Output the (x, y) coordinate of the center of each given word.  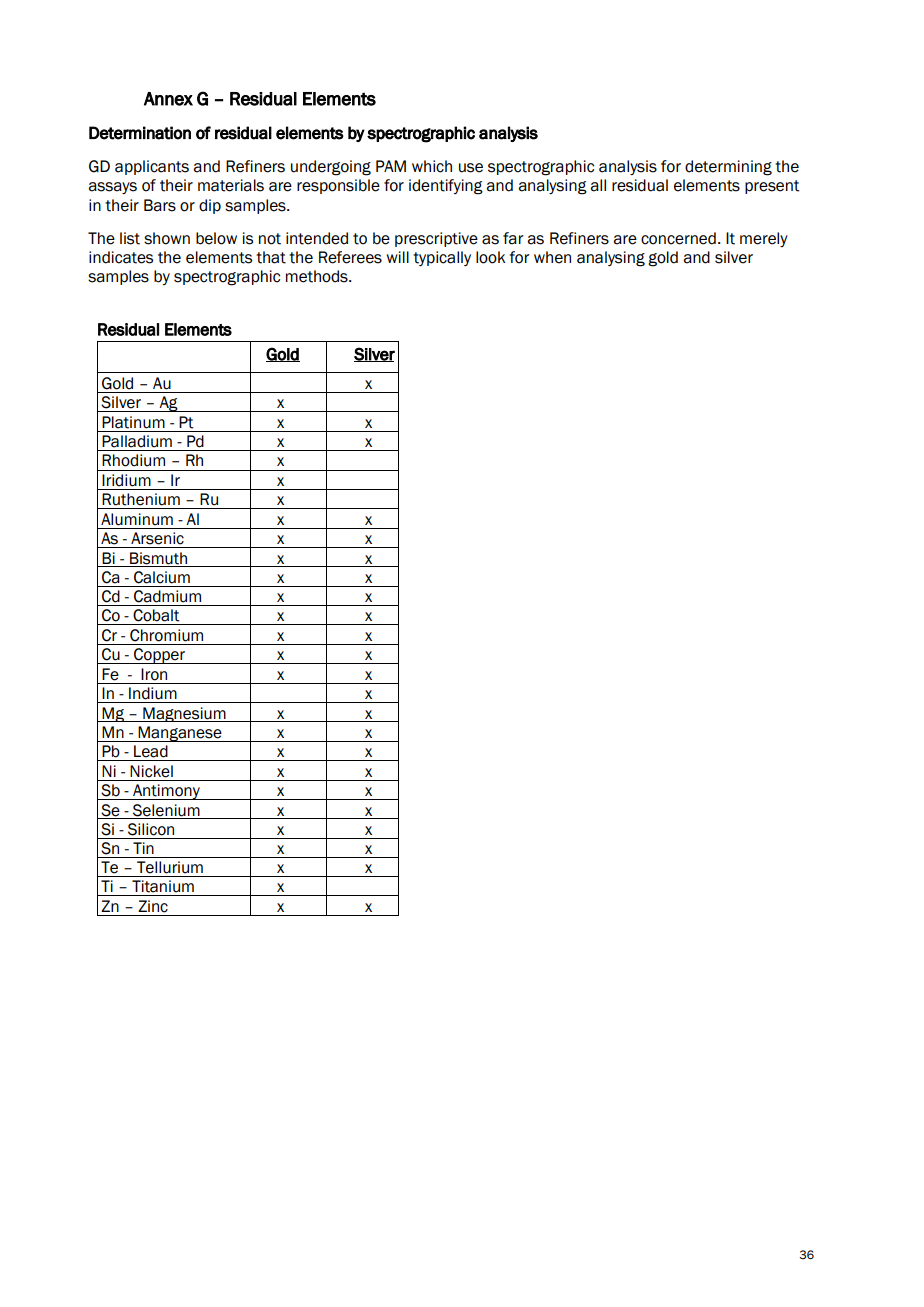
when (552, 257)
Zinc (153, 906)
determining (728, 168)
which (432, 166)
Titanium (163, 886)
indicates (121, 257)
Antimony (166, 792)
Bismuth (158, 558)
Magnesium (184, 714)
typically (442, 258)
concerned (678, 238)
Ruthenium (141, 499)
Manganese (180, 734)
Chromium (166, 635)
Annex (168, 99)
